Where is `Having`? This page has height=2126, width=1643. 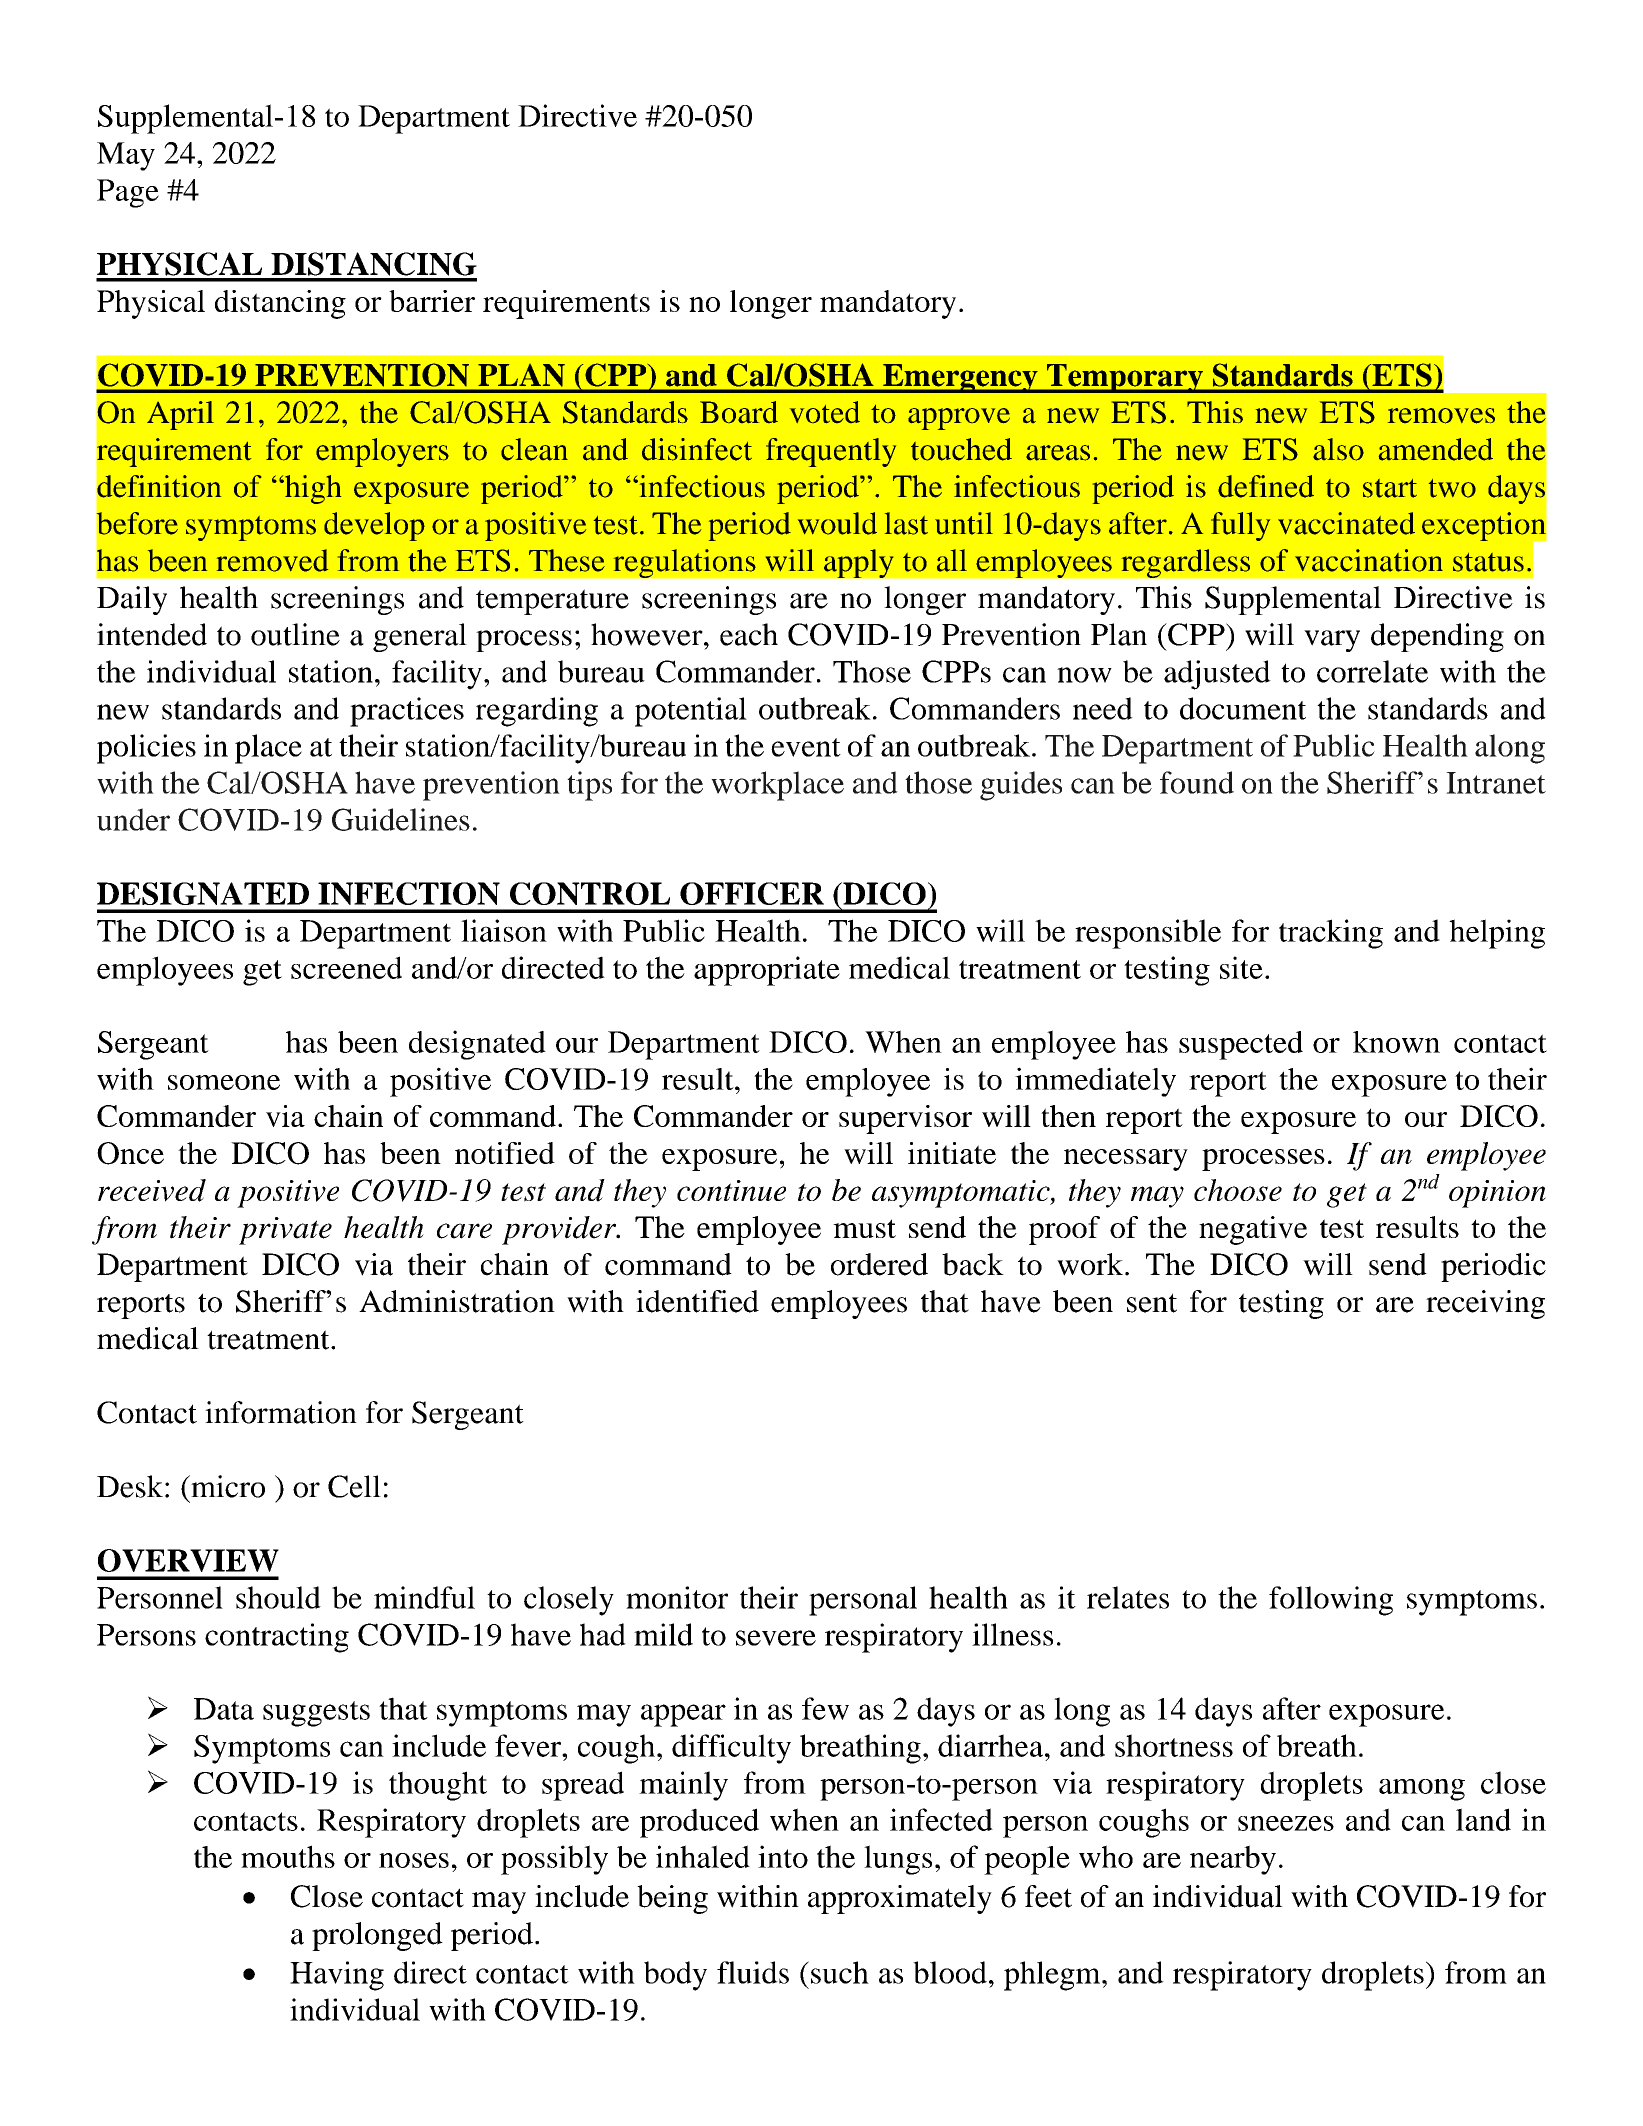
Having is located at coordinates (337, 1976).
